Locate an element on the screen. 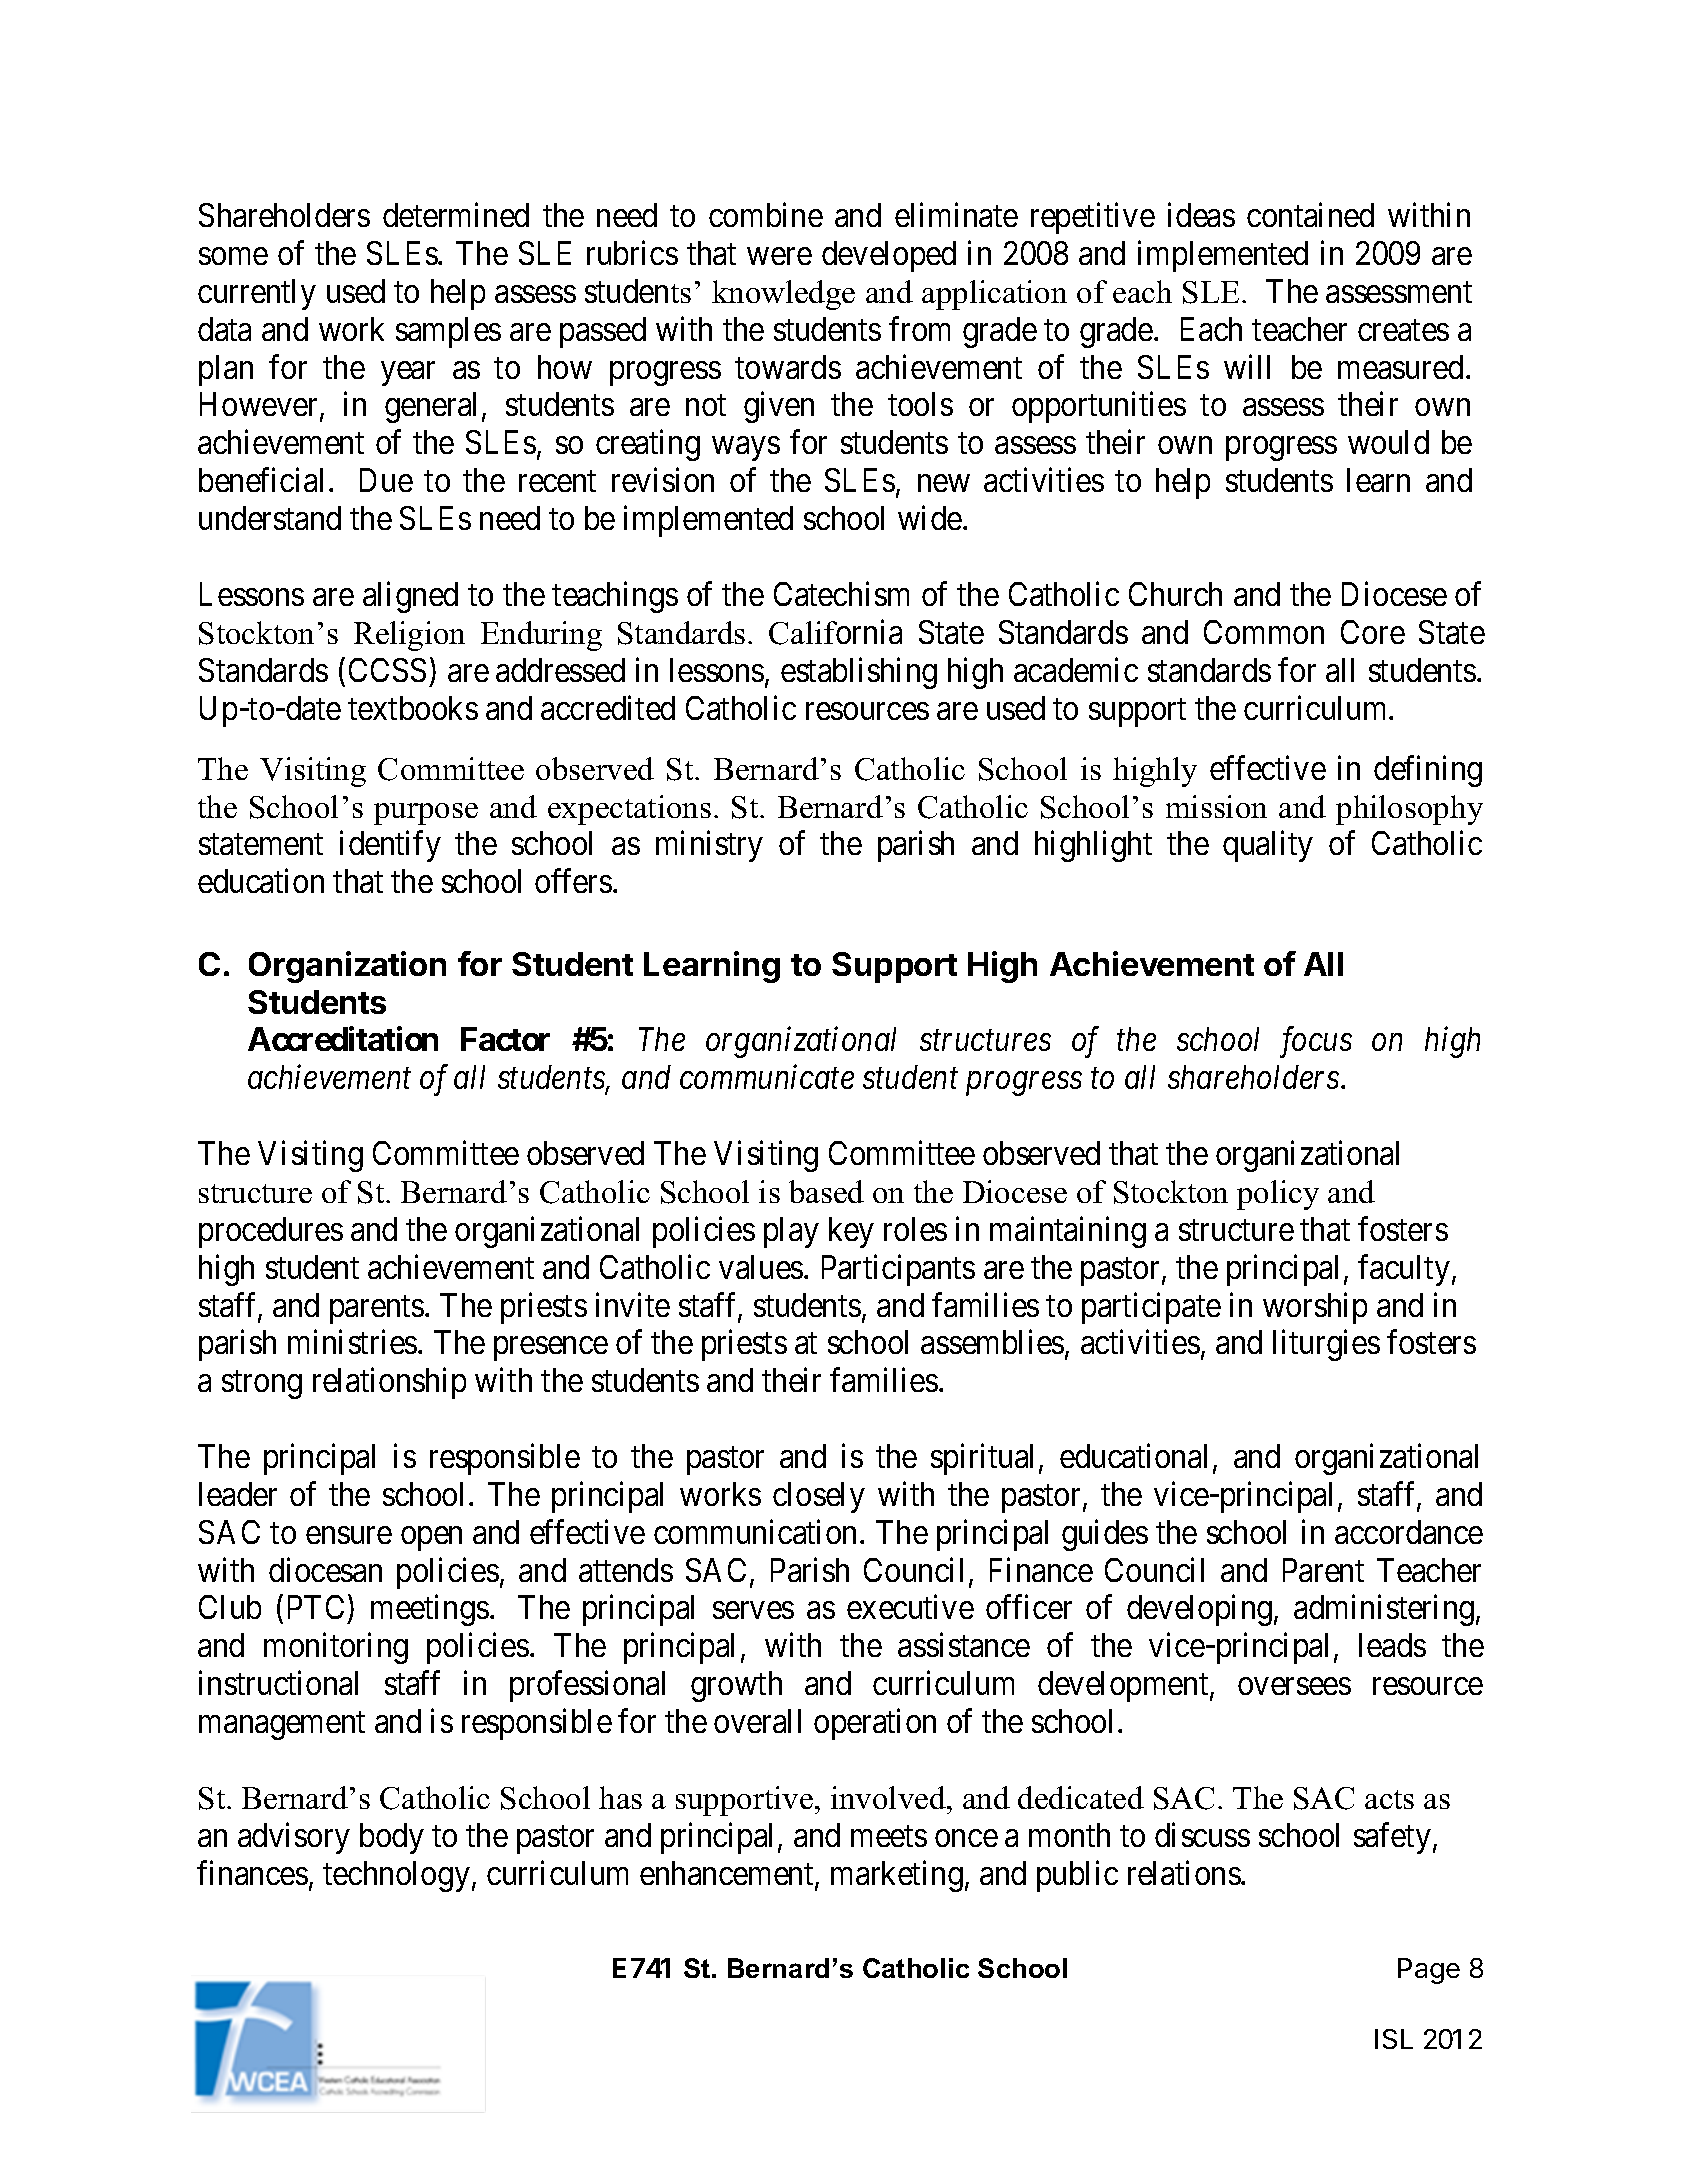  quality is located at coordinates (1268, 846).
